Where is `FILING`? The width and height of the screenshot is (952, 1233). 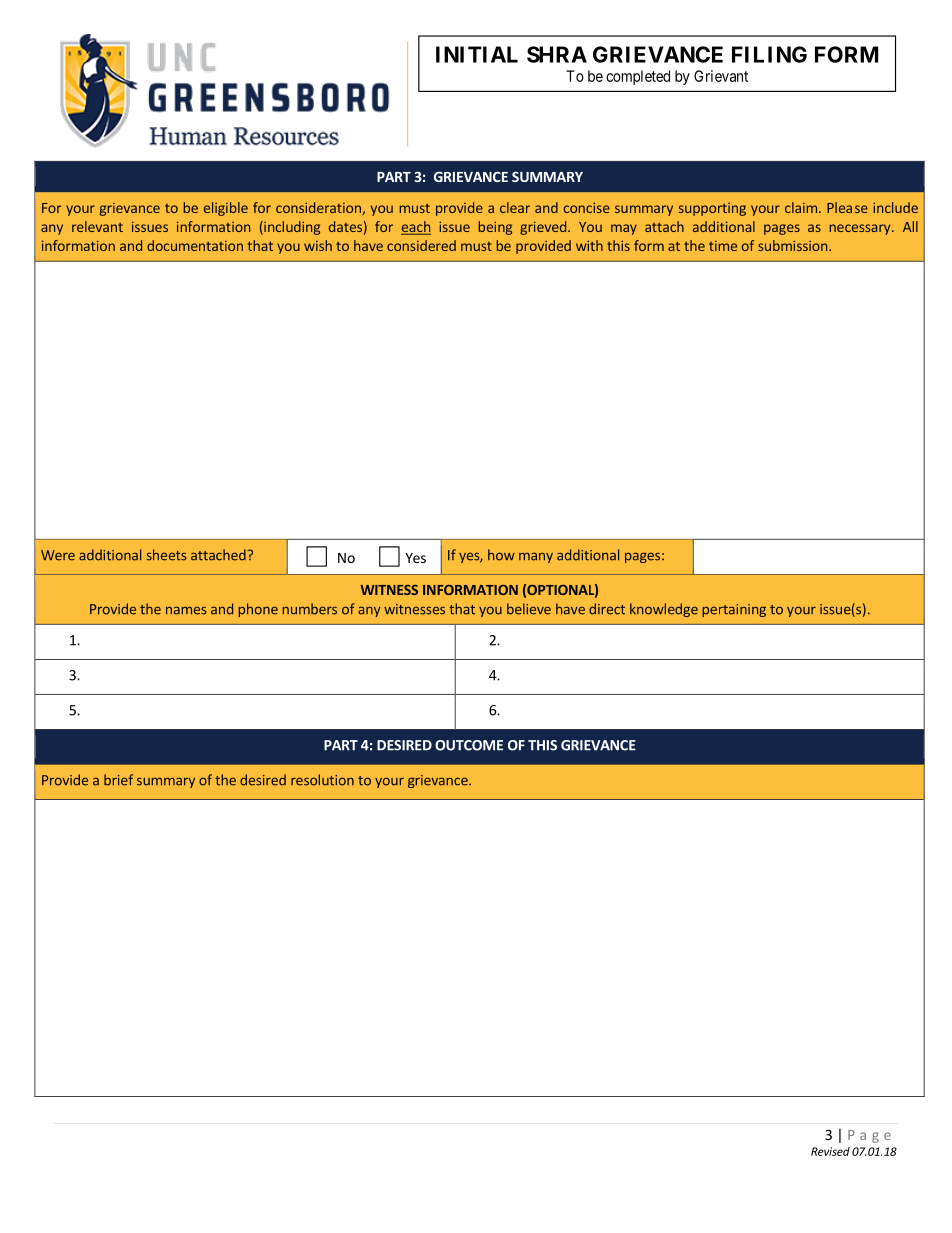 FILING is located at coordinates (769, 54).
